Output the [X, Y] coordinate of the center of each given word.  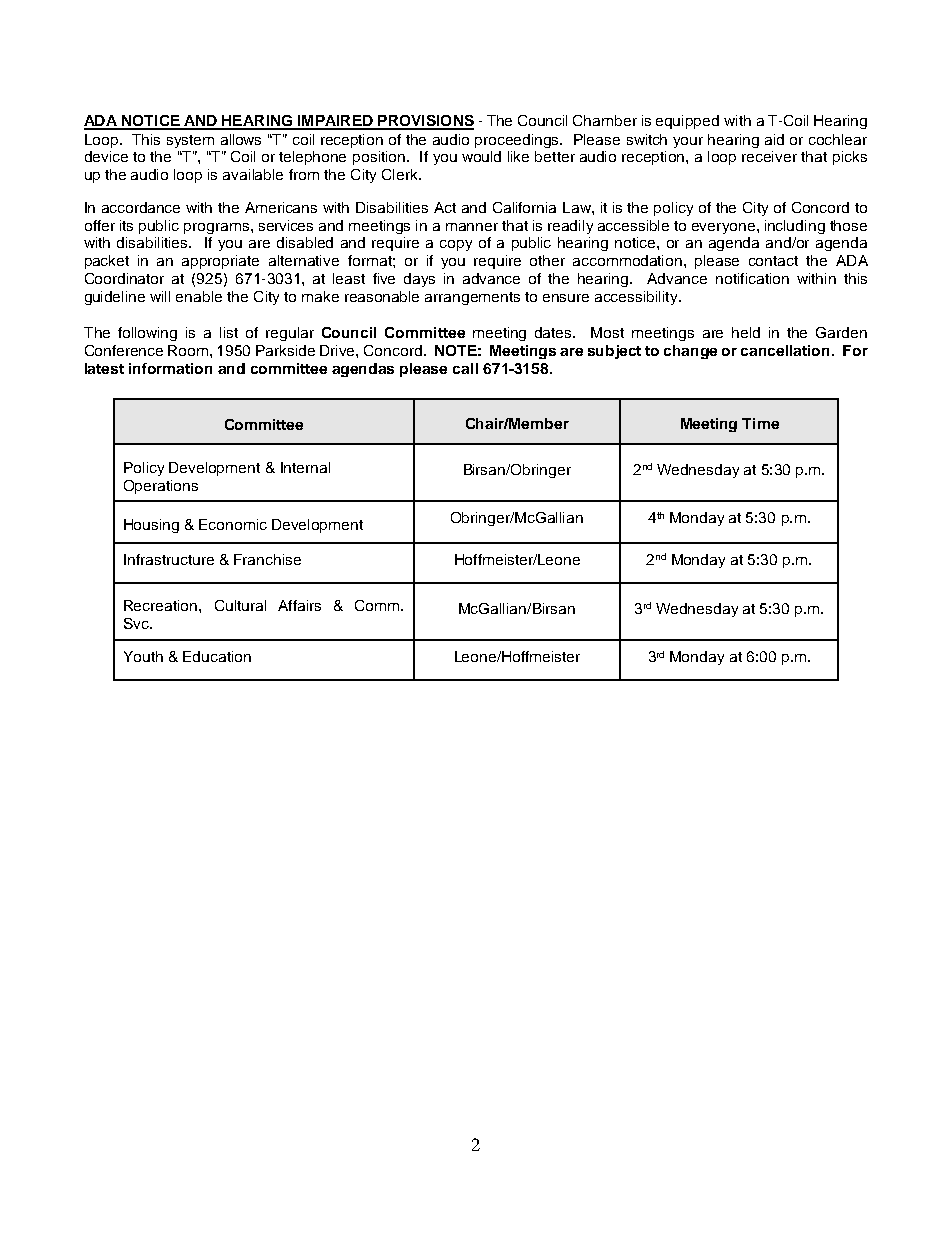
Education [217, 656]
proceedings [518, 141]
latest [104, 368]
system [190, 141]
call [465, 368]
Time [760, 423]
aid [774, 139]
